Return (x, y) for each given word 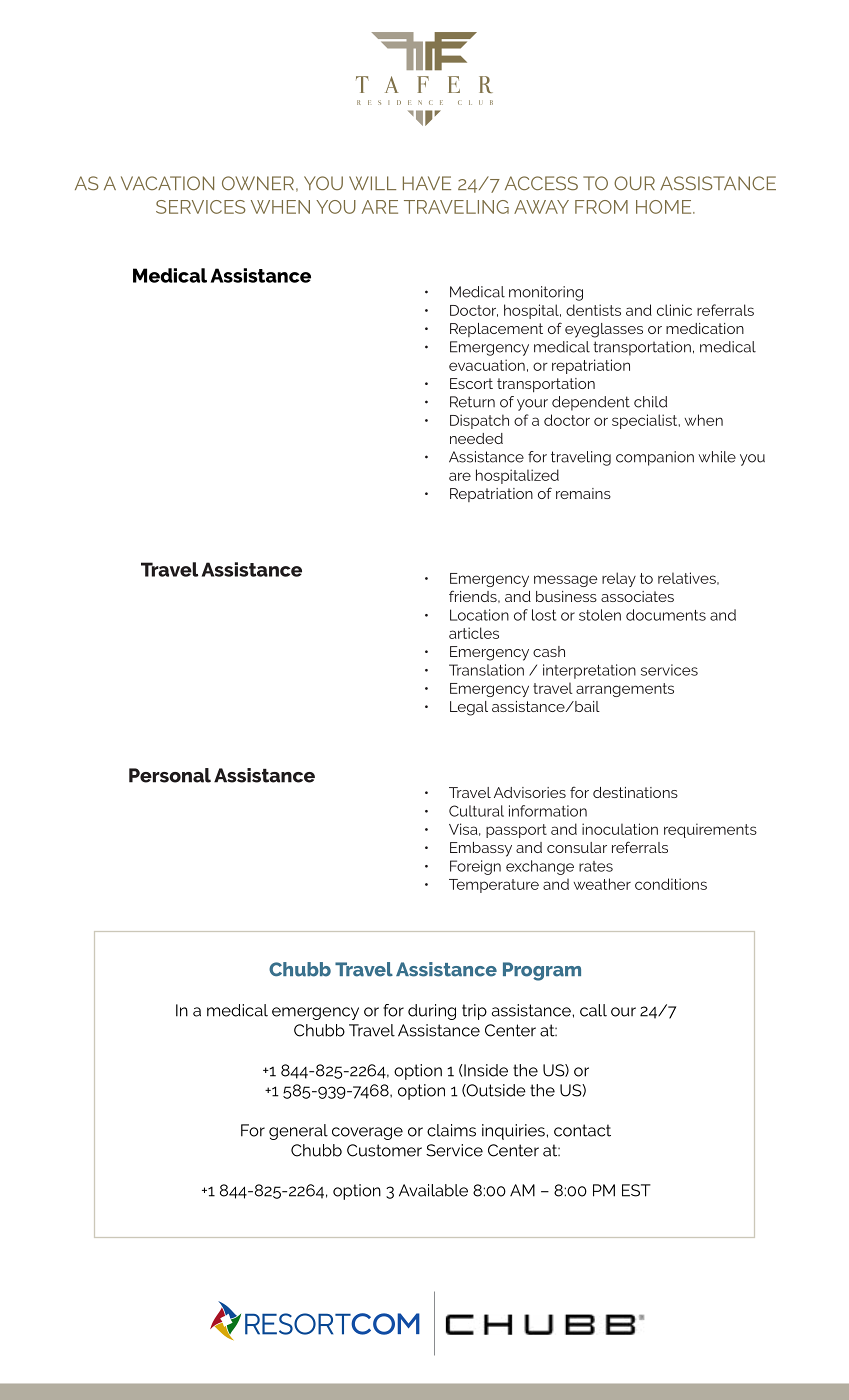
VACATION (167, 183)
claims (451, 1130)
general (298, 1132)
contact (582, 1130)
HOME (665, 207)
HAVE (427, 183)
